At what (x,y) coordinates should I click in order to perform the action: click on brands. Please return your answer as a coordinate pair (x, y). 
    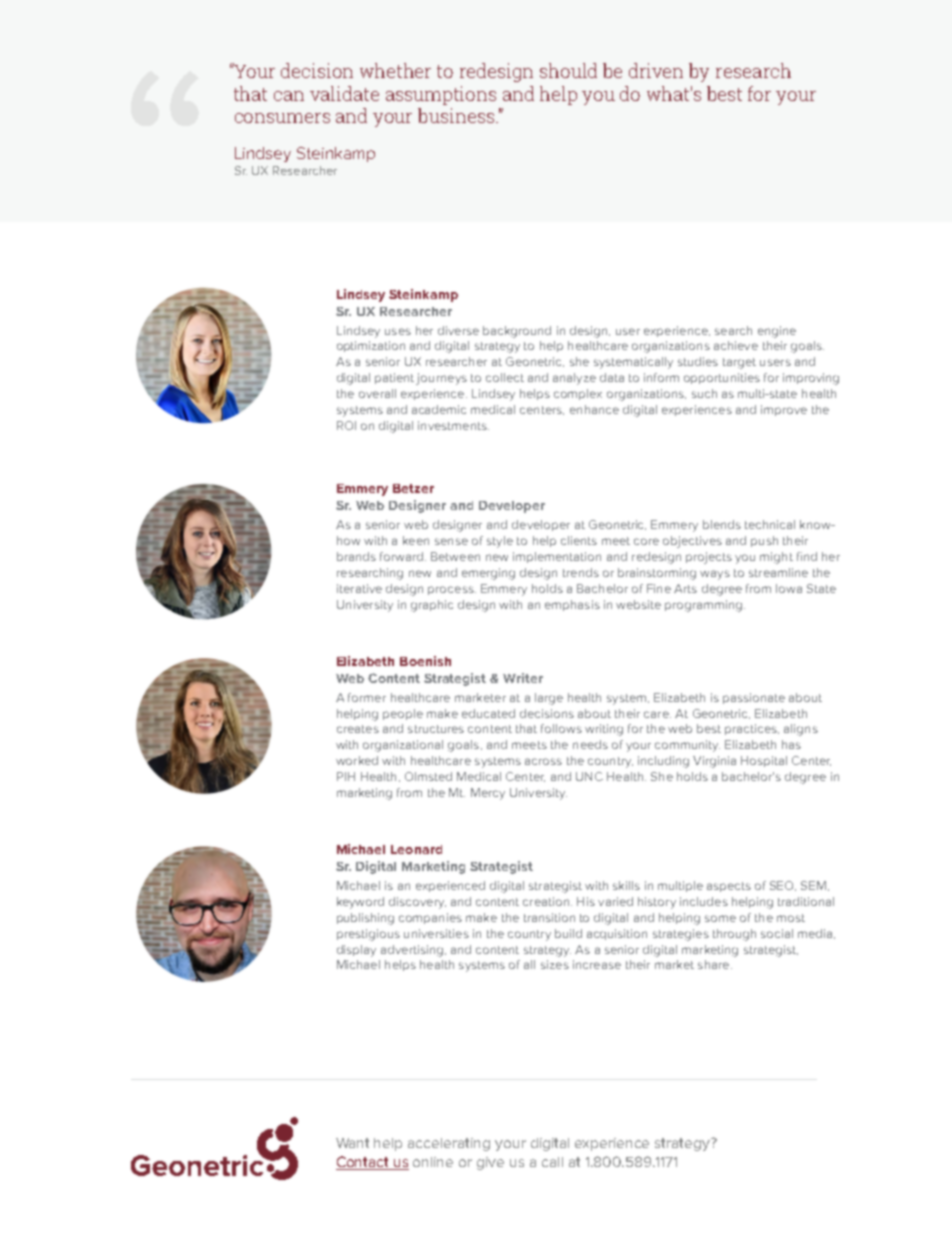
    Looking at the image, I should click on (356, 556).
